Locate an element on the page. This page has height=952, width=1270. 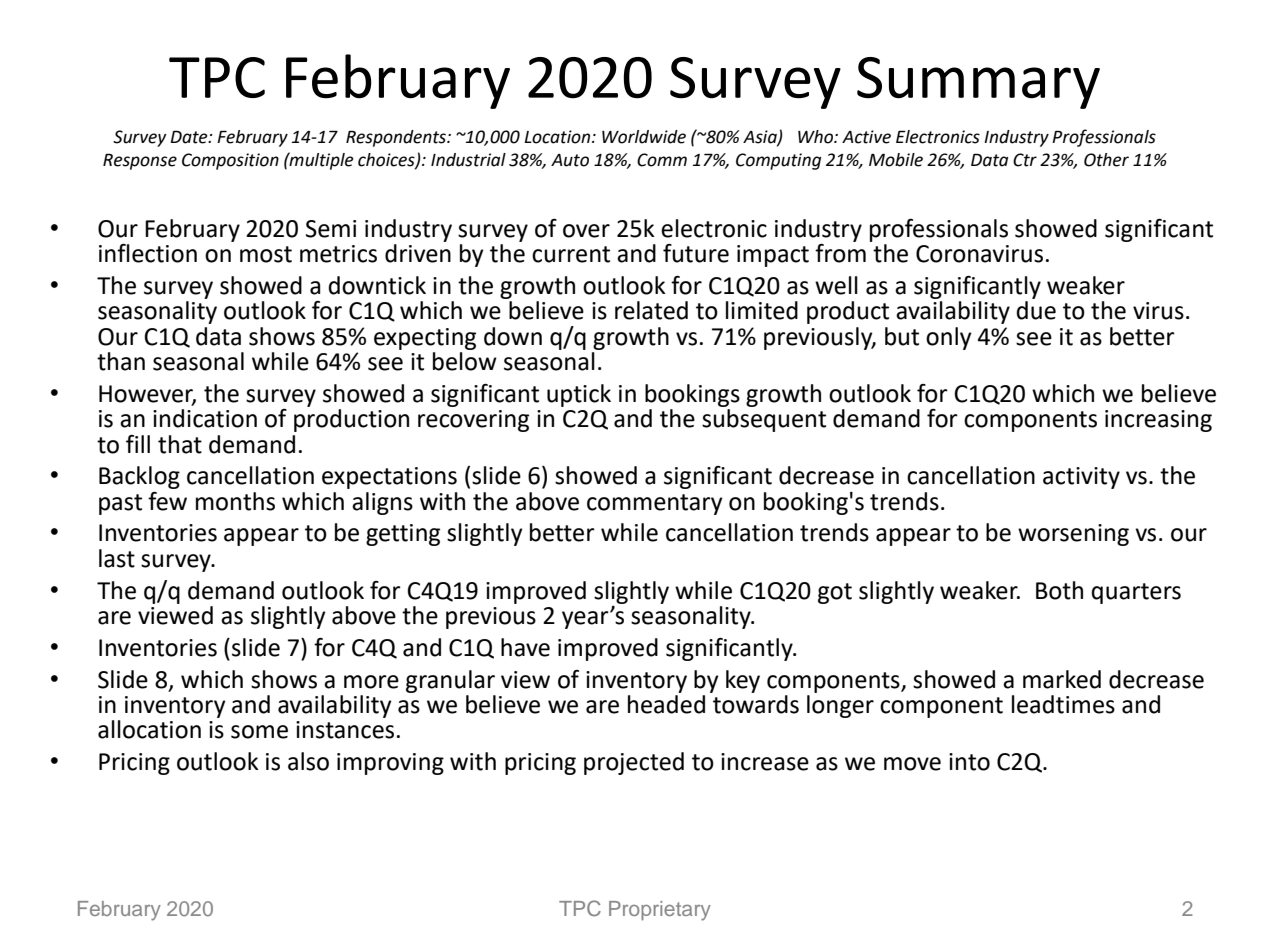
months is located at coordinates (235, 501).
